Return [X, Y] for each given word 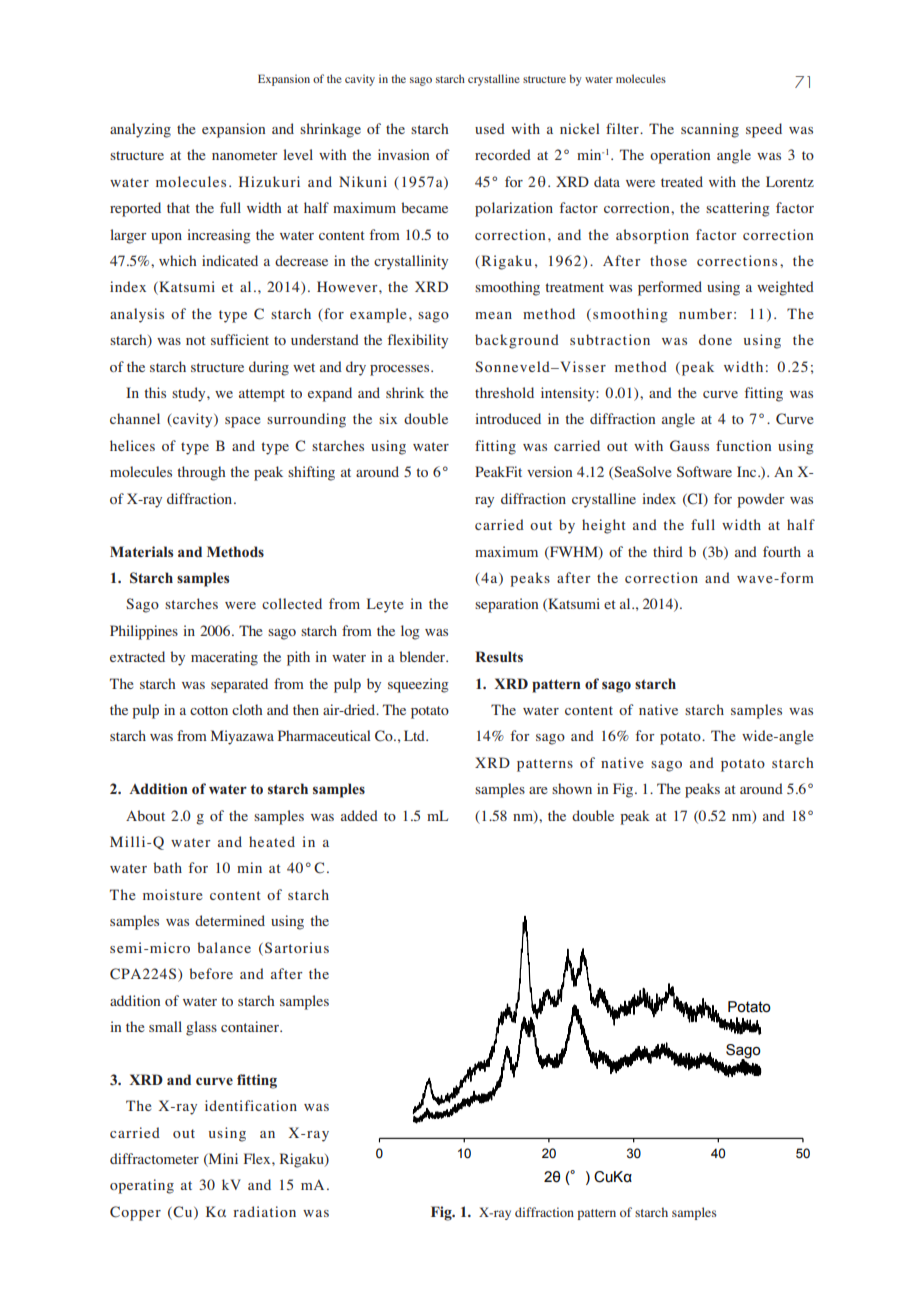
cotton [209, 710]
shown [572, 788]
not [196, 340]
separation [506, 605]
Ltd [415, 735]
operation [680, 156]
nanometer [245, 155]
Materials [141, 551]
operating [142, 1186]
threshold [504, 392]
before [211, 973]
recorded [503, 154]
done [715, 339]
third [668, 551]
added [359, 815]
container [251, 1026]
